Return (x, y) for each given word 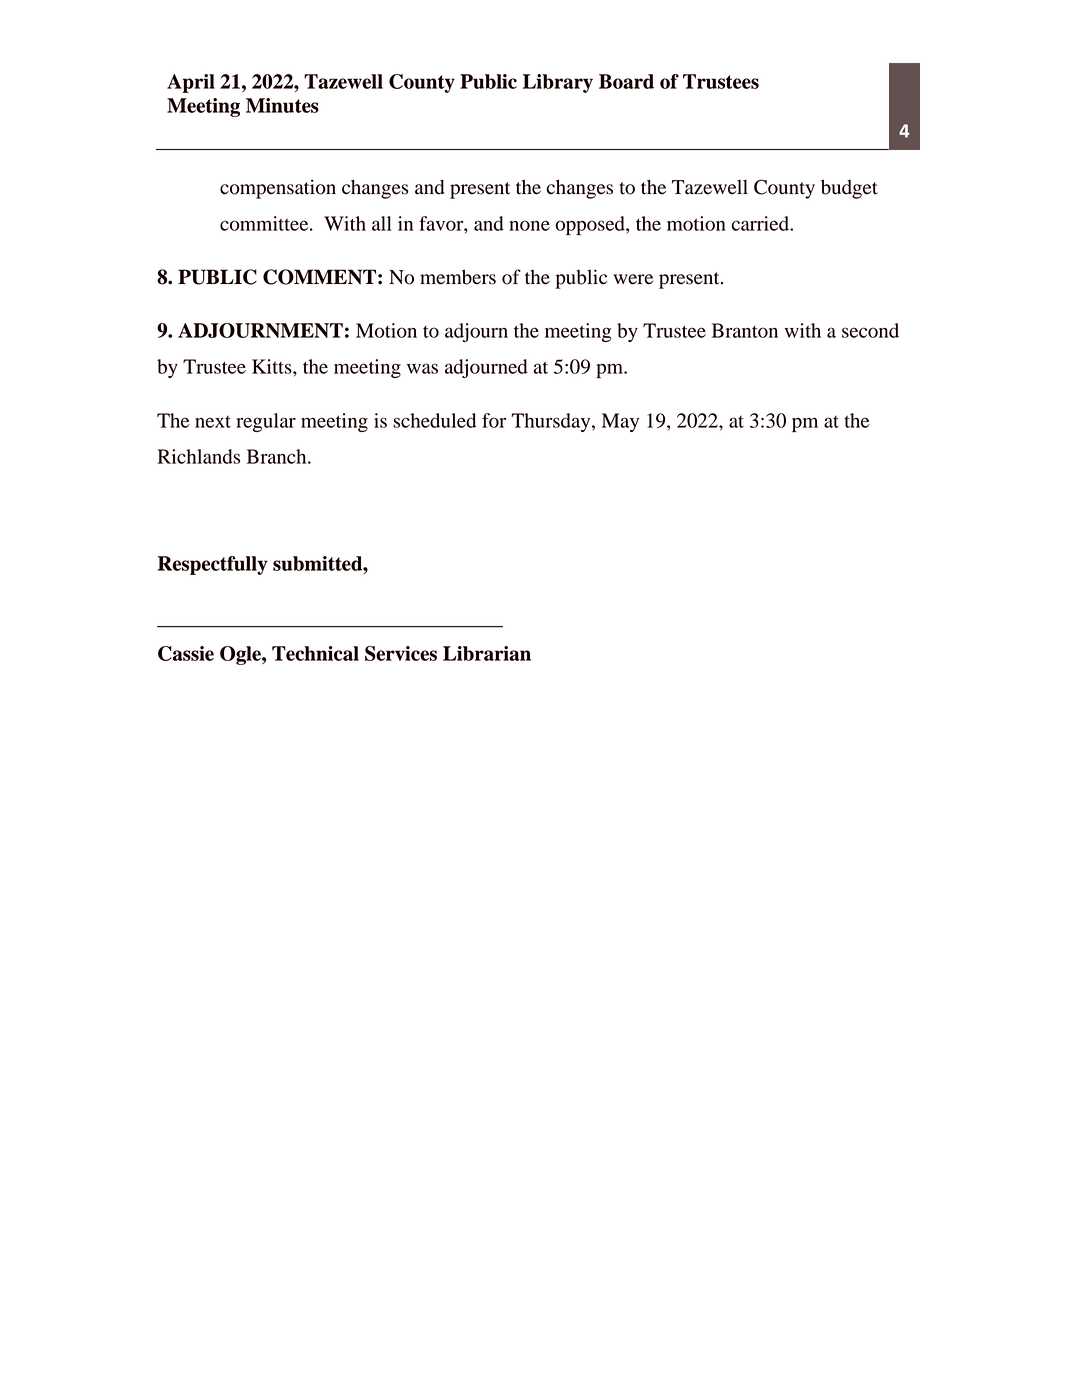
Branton (745, 330)
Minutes (282, 105)
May (620, 422)
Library (558, 83)
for (494, 420)
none (529, 225)
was (422, 368)
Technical (315, 653)
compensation (278, 189)
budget (849, 189)
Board (626, 81)
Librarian (487, 653)
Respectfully (212, 565)
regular (266, 422)
